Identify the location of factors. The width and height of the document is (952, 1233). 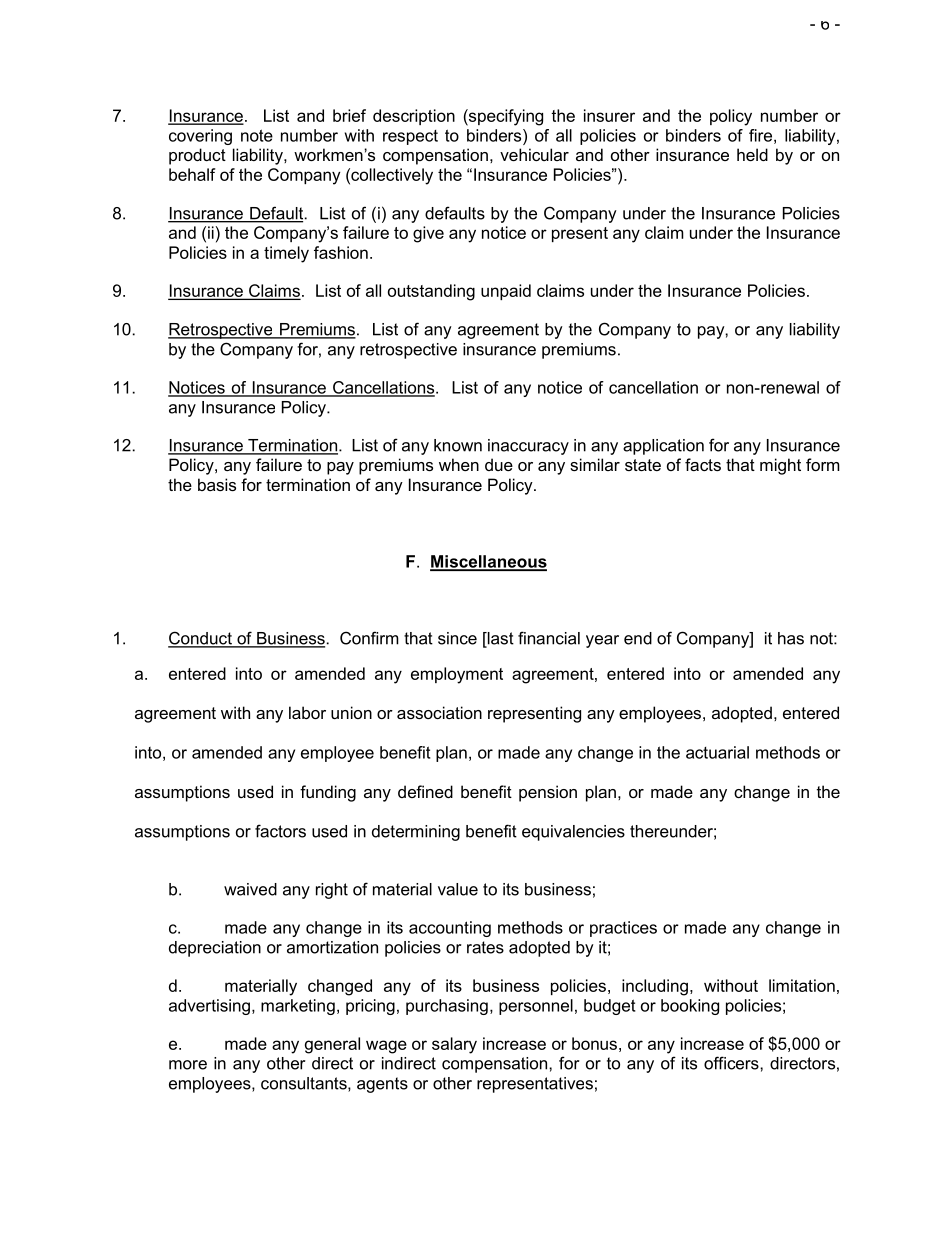
(280, 831).
